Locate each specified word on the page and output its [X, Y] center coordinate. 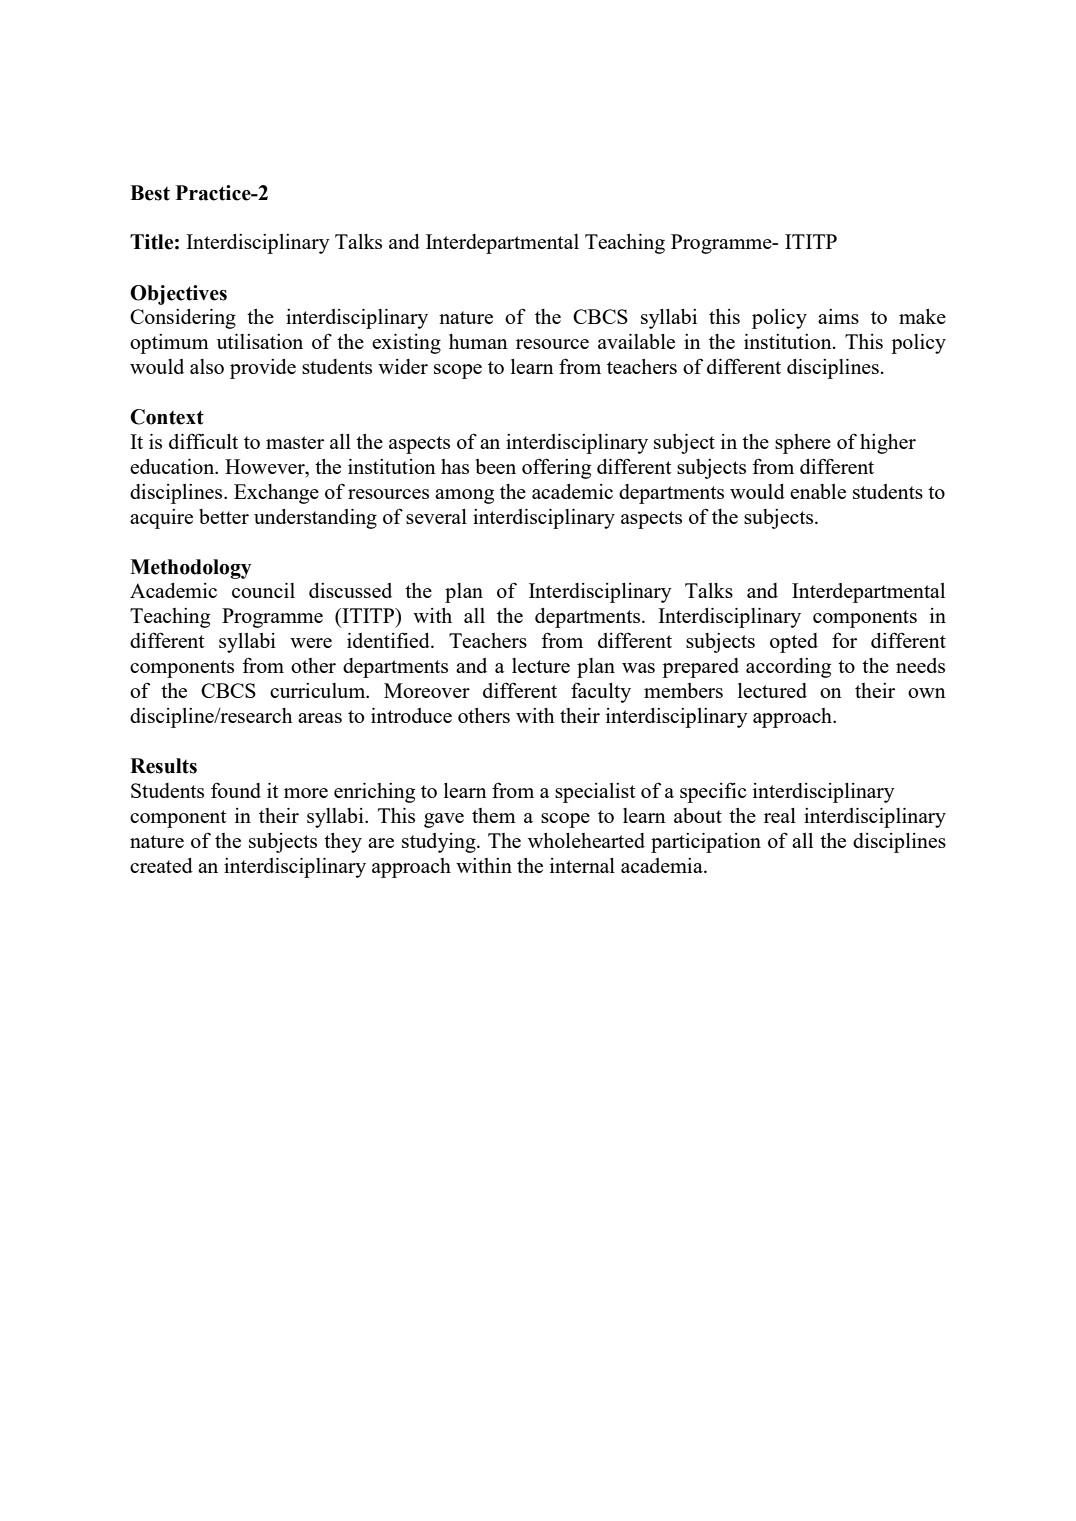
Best [150, 193]
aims [838, 316]
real [780, 815]
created [161, 865]
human [478, 341]
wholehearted [586, 840]
